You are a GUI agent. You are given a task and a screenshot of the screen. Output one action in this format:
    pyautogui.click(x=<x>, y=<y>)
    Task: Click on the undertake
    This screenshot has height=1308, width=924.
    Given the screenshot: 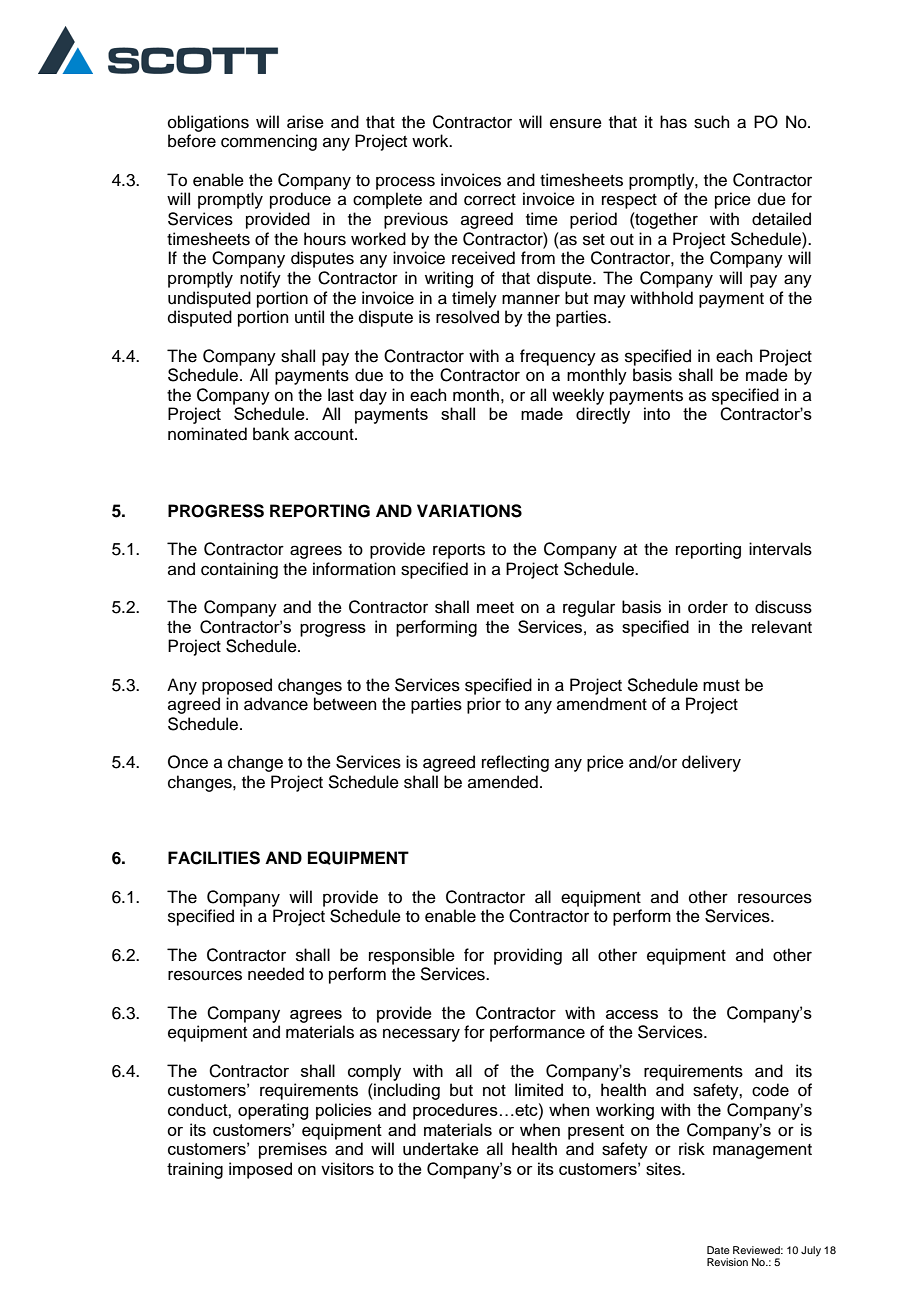 What is the action you would take?
    pyautogui.click(x=441, y=1149)
